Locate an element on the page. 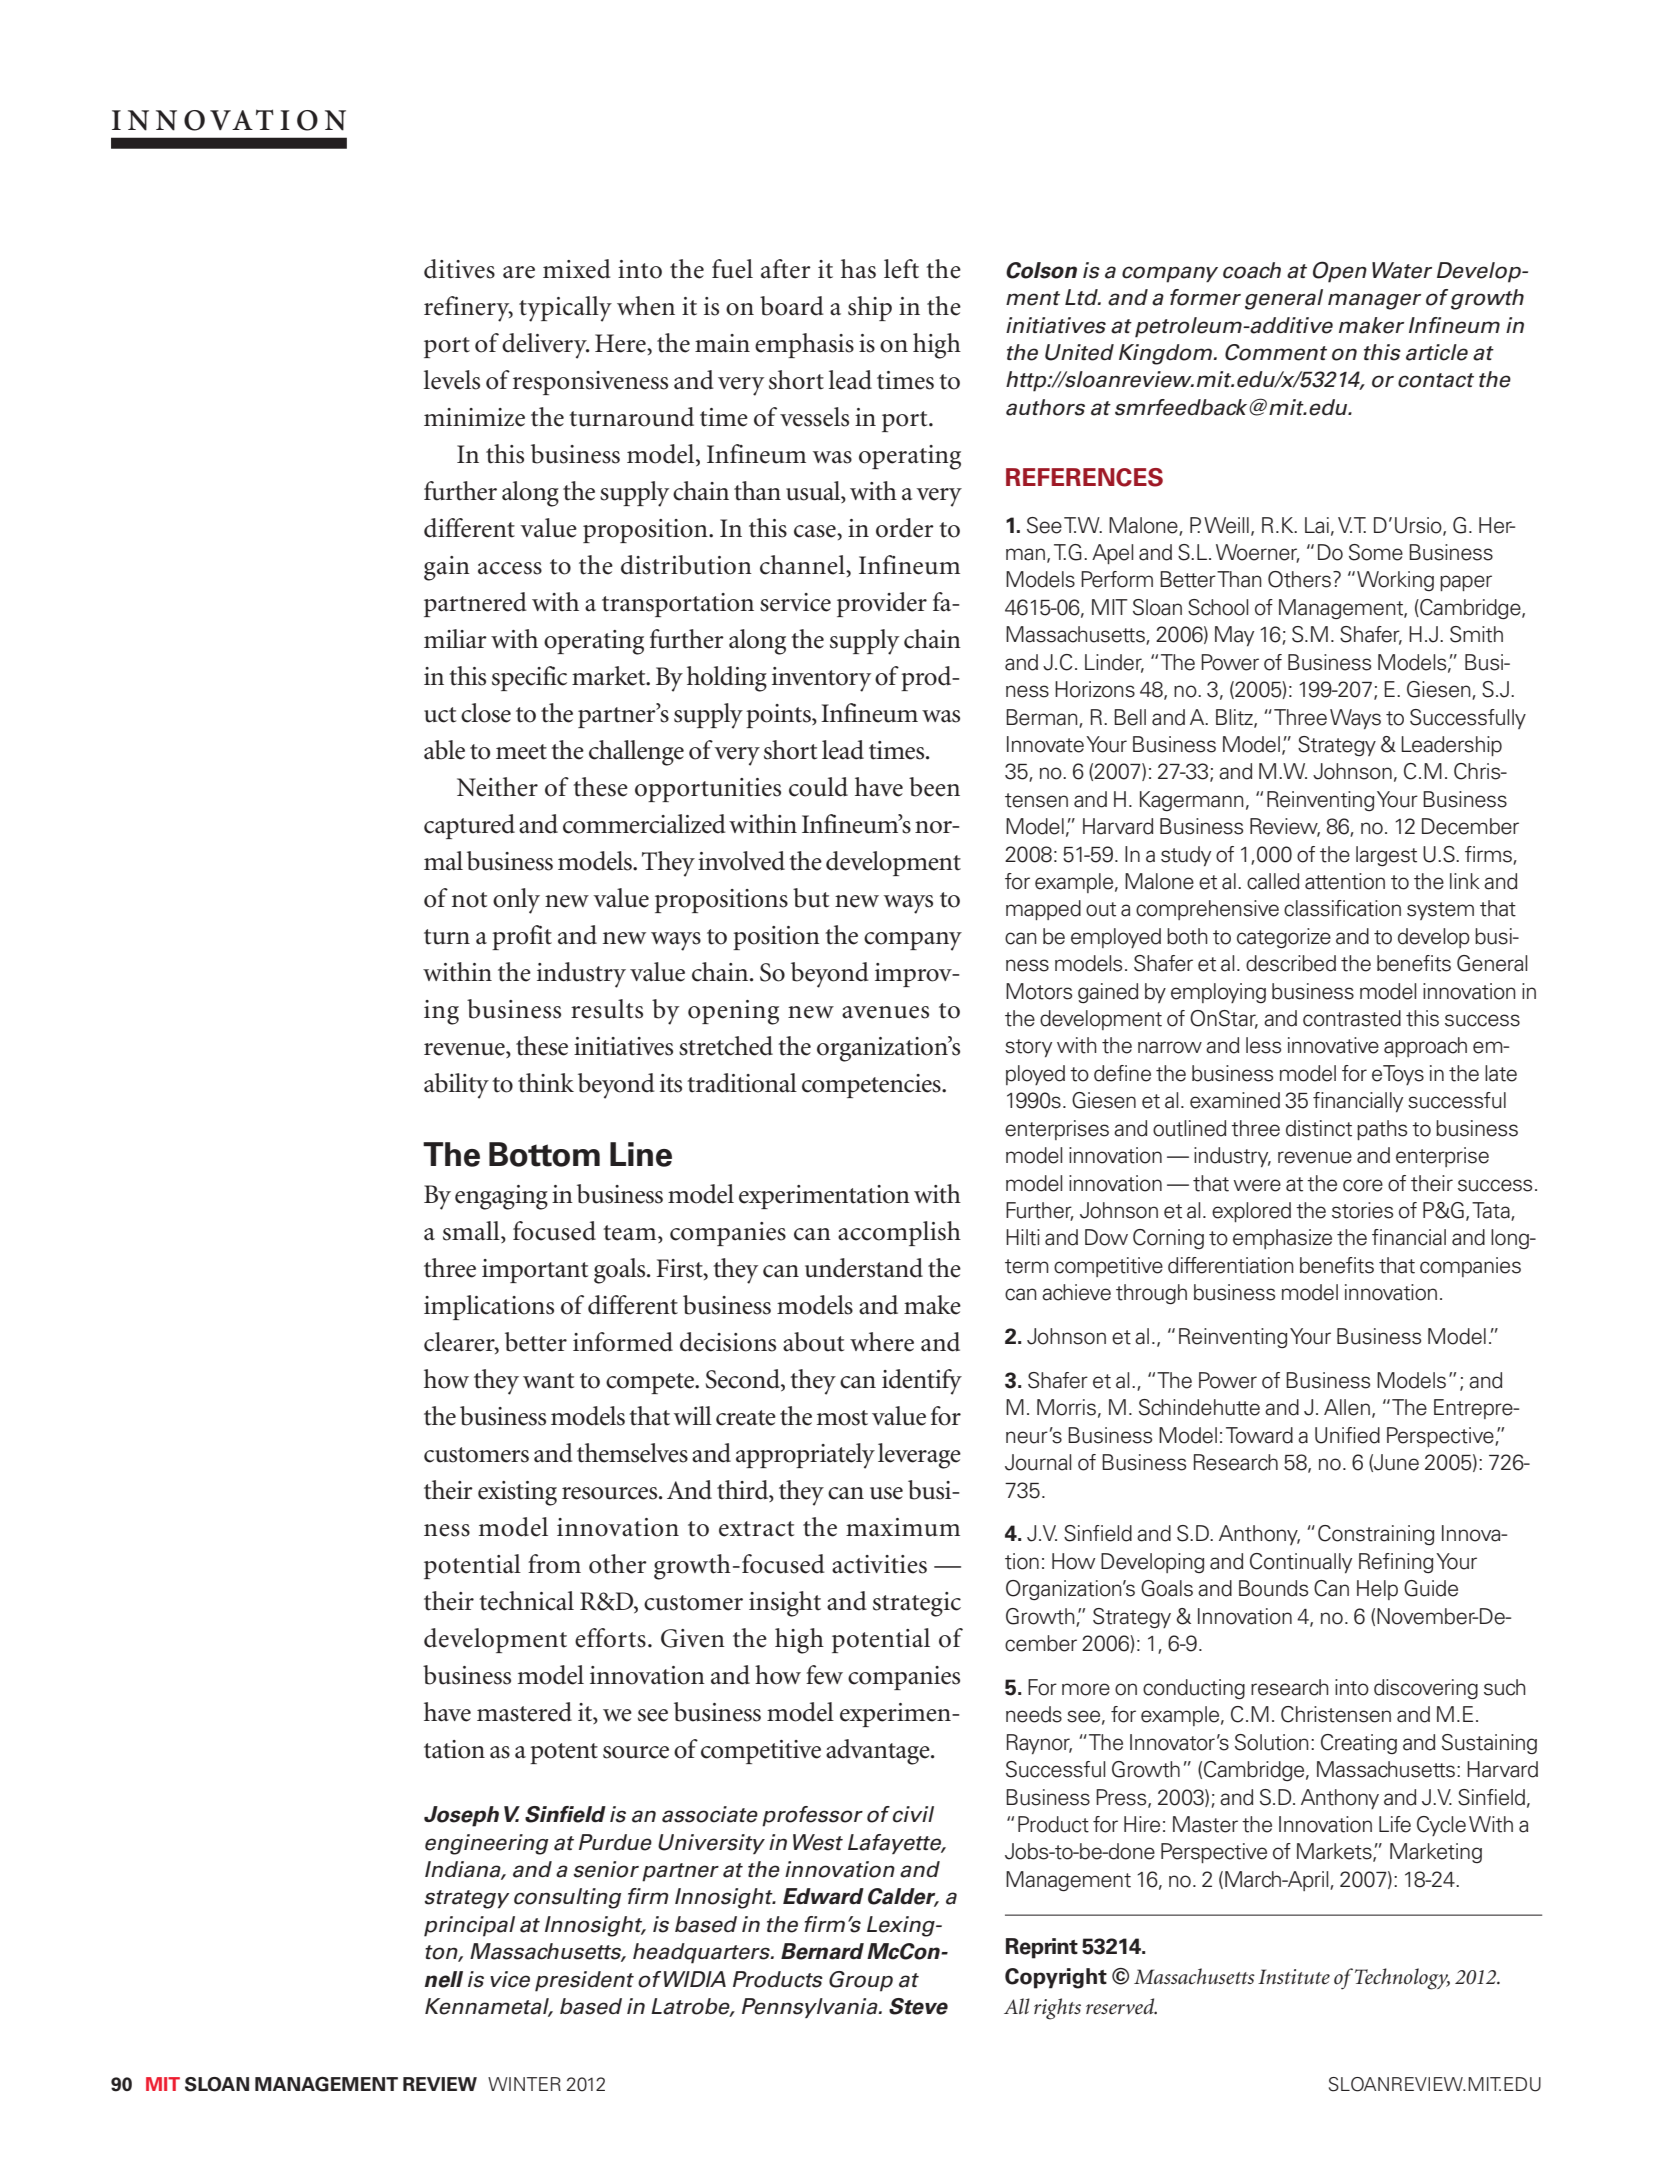 The width and height of the image is (1678, 2171). Bottom is located at coordinates (544, 1154).
